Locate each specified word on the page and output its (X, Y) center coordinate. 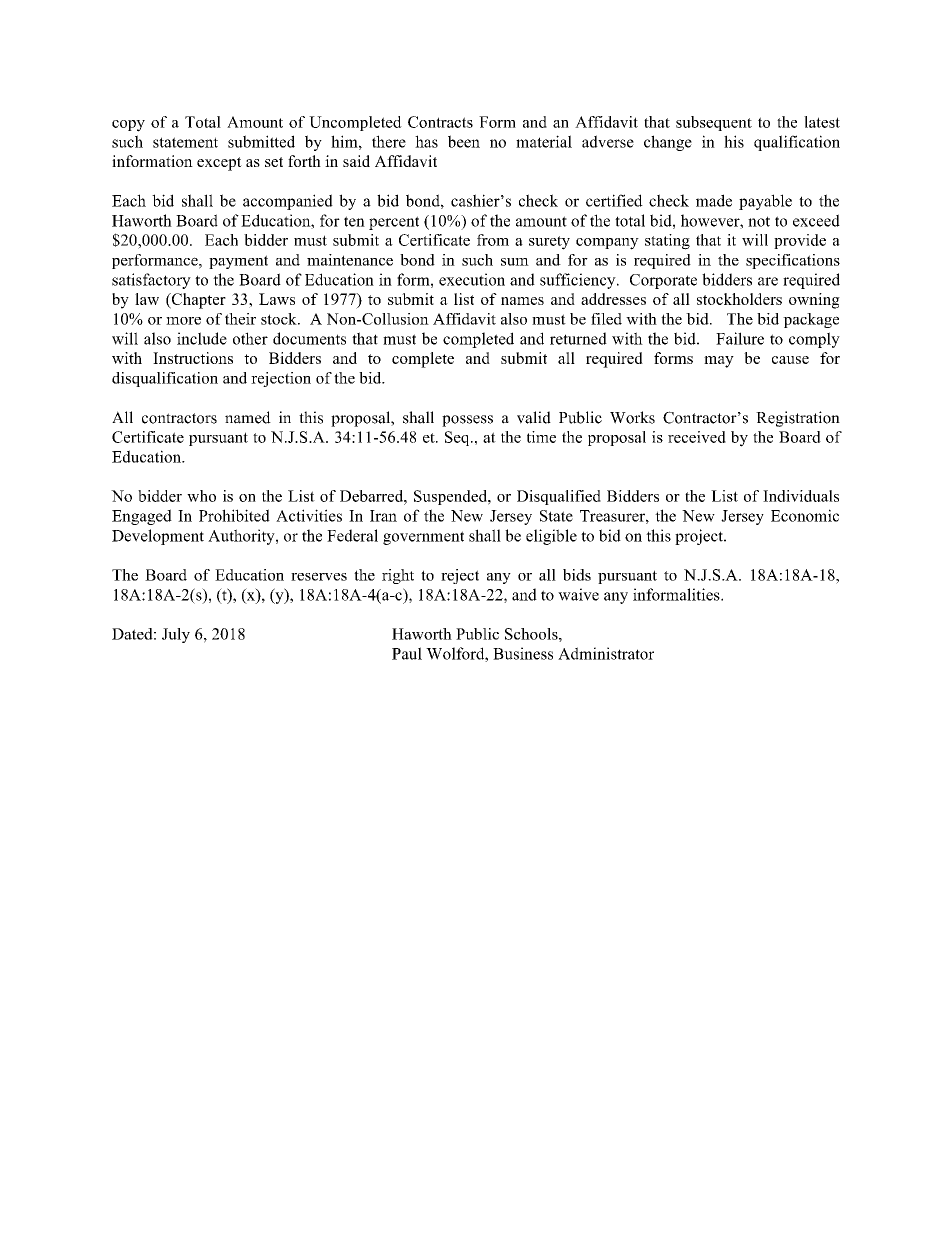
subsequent (714, 123)
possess (467, 421)
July (176, 635)
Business (523, 653)
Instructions (193, 358)
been (464, 141)
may (719, 362)
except (219, 164)
